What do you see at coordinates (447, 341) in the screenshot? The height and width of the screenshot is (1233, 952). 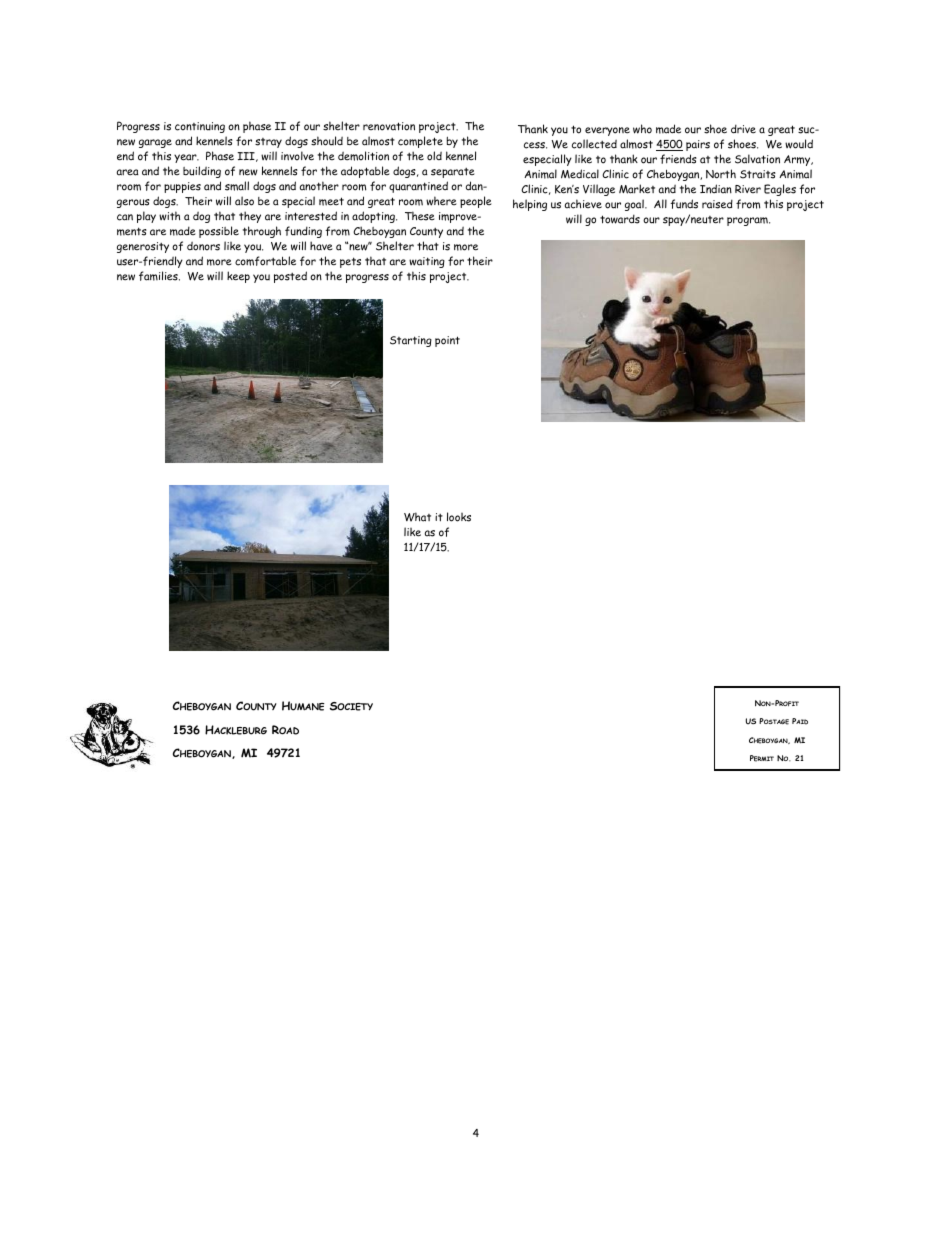 I see `point` at bounding box center [447, 341].
